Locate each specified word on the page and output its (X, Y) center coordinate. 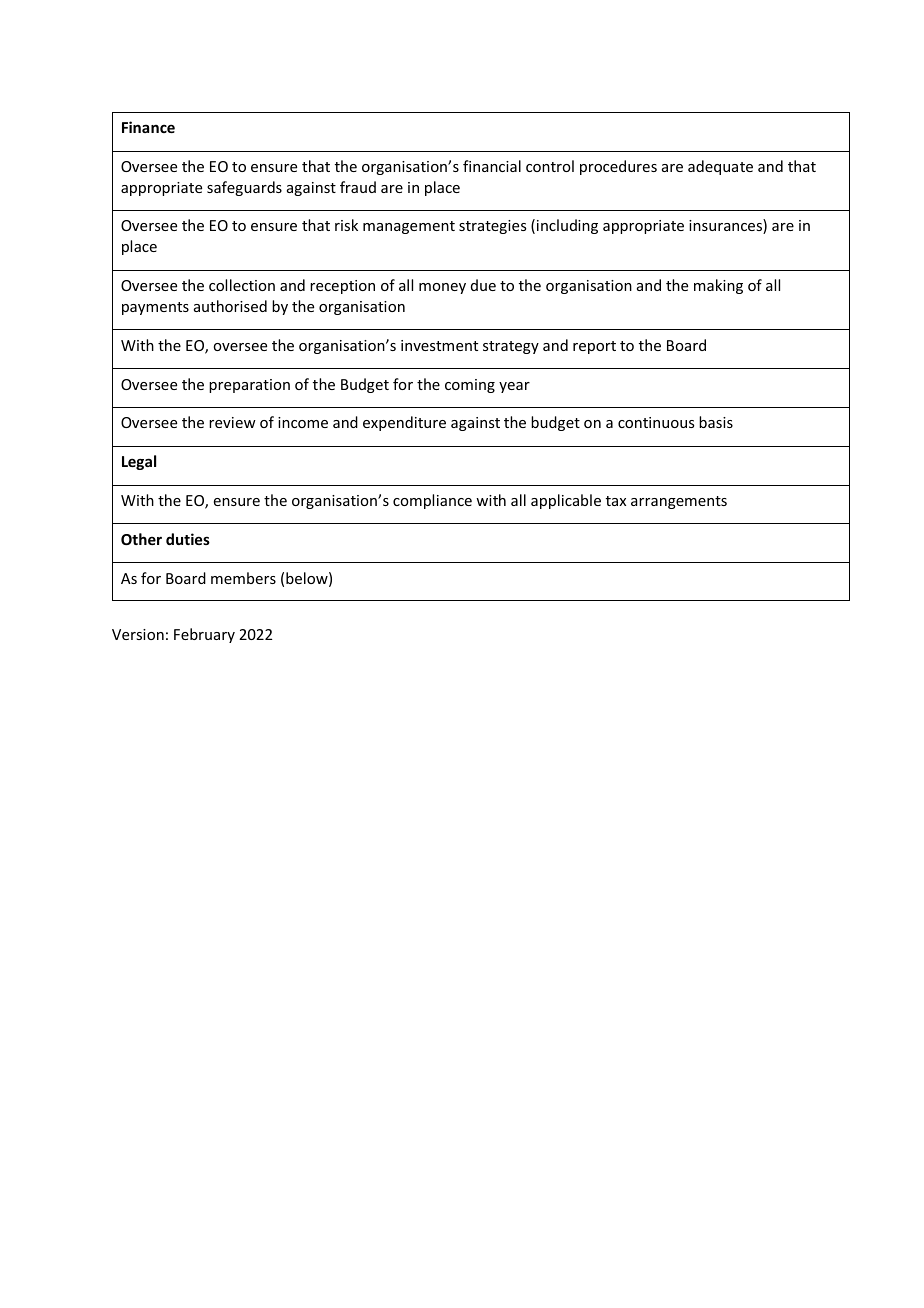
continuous (656, 422)
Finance (148, 127)
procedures (618, 167)
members (243, 578)
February (204, 635)
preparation (249, 386)
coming (470, 386)
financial (492, 166)
